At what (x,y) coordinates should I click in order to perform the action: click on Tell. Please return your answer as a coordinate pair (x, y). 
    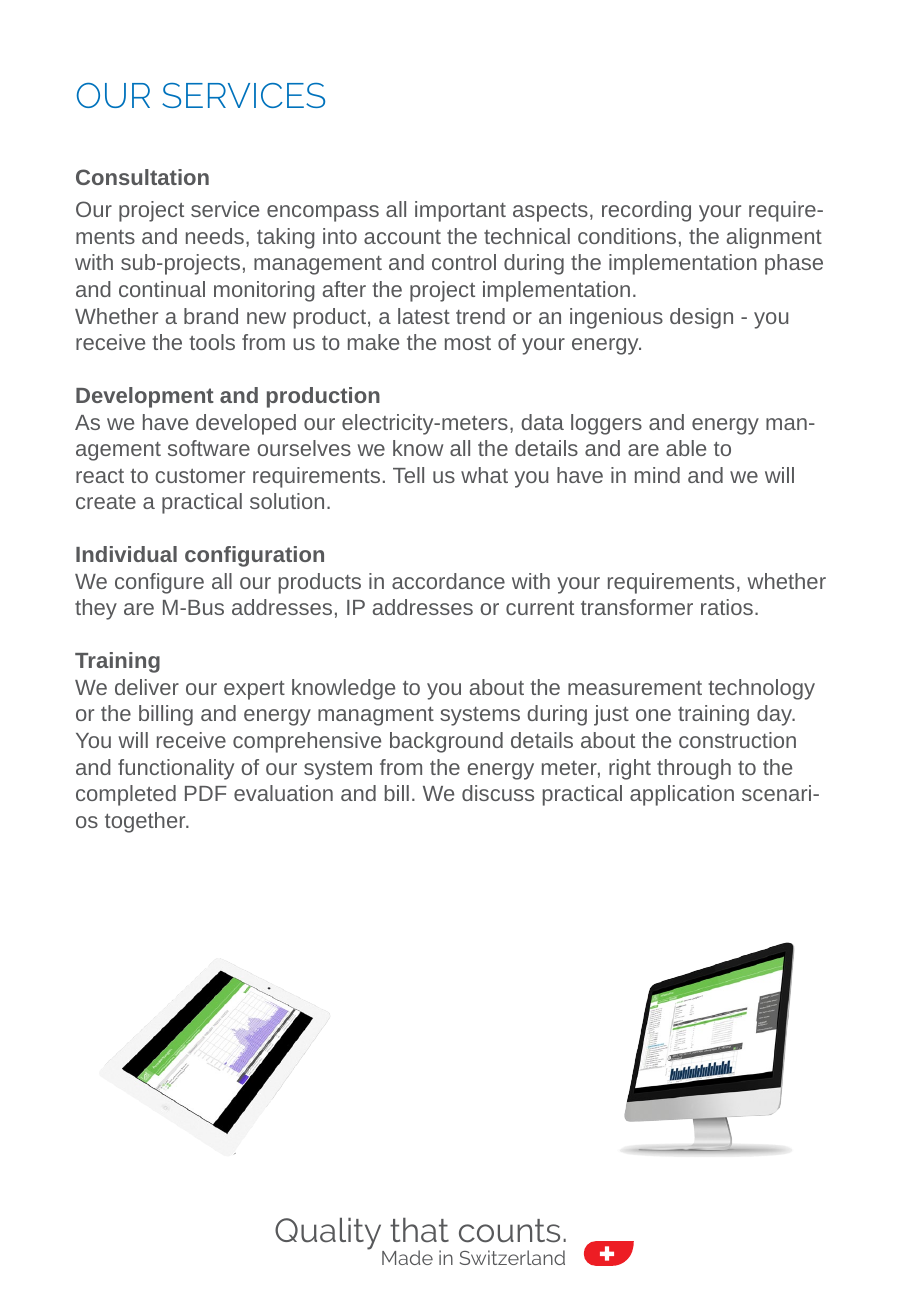
    Looking at the image, I should click on (408, 475).
